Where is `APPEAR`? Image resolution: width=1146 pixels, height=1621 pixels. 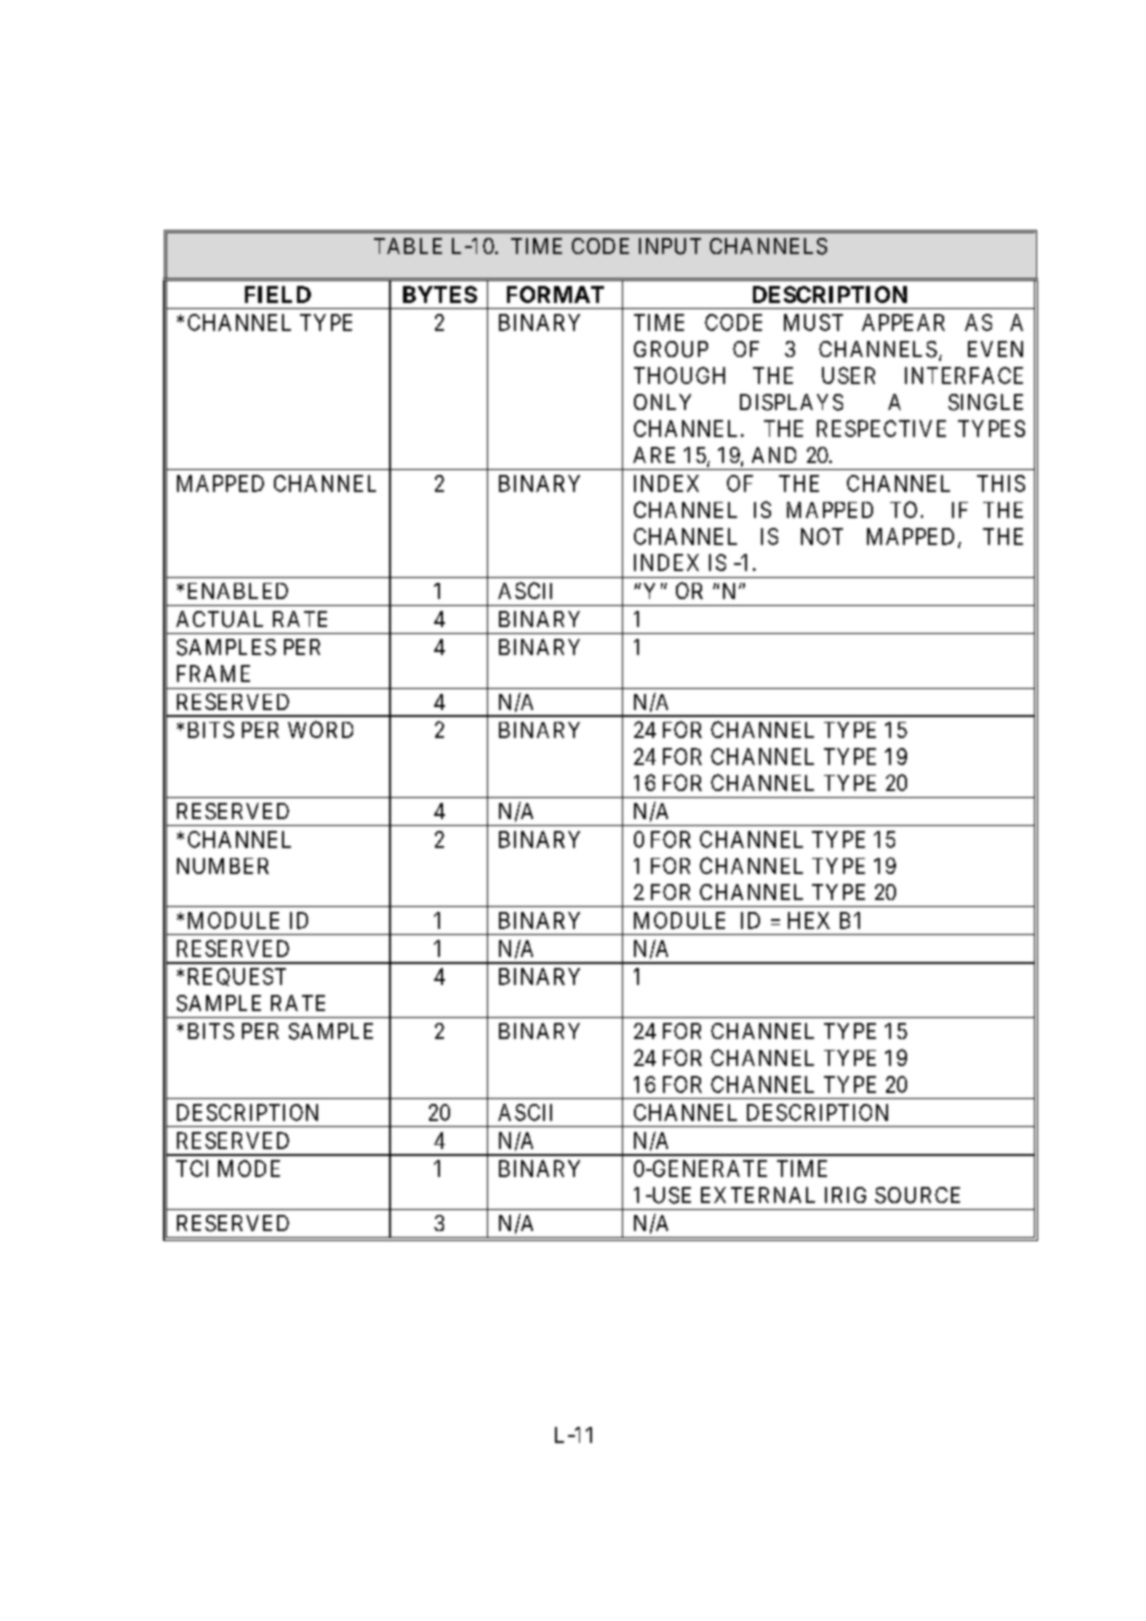
APPEAR is located at coordinates (903, 322).
